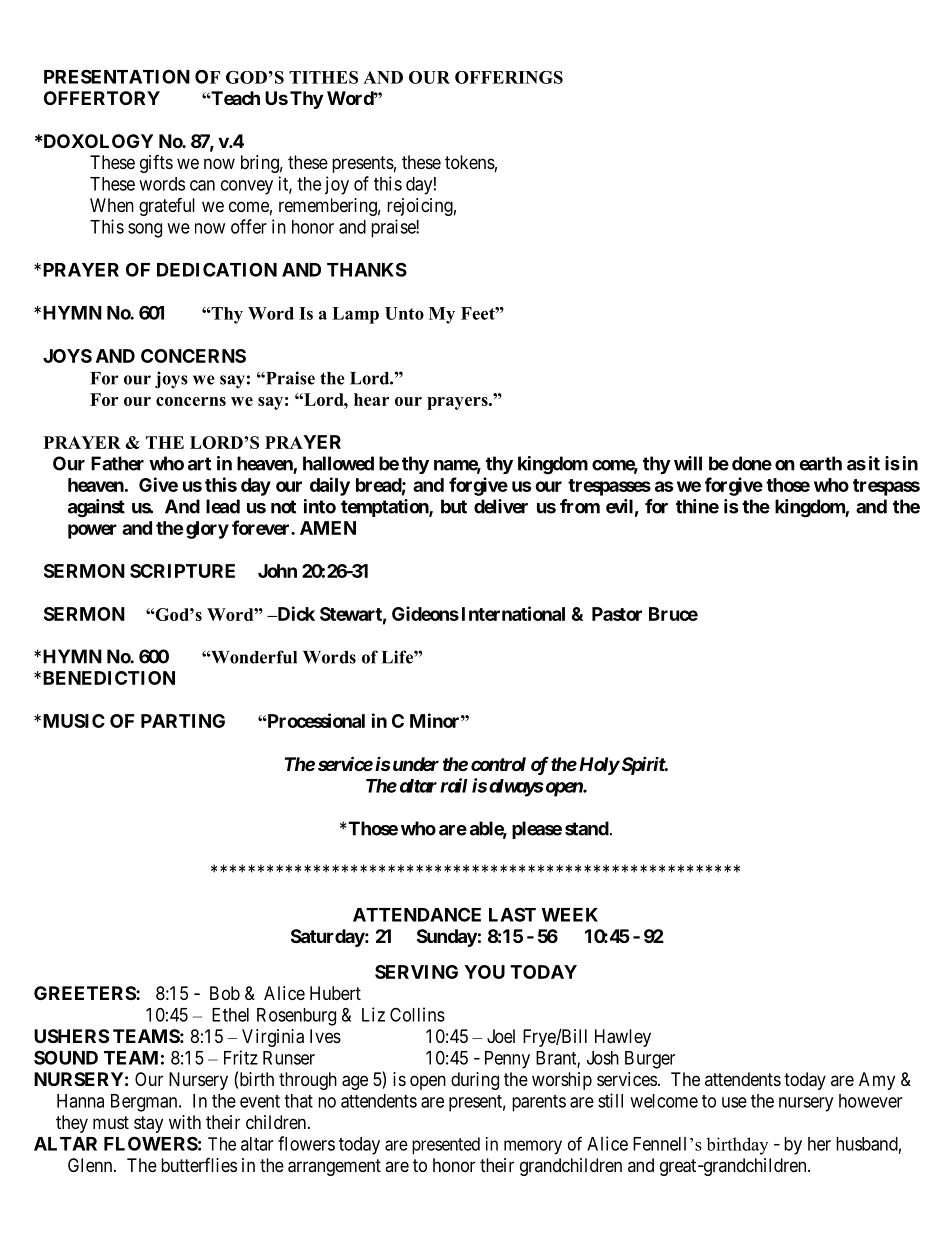  What do you see at coordinates (404, 313) in the screenshot?
I see `Unto` at bounding box center [404, 313].
